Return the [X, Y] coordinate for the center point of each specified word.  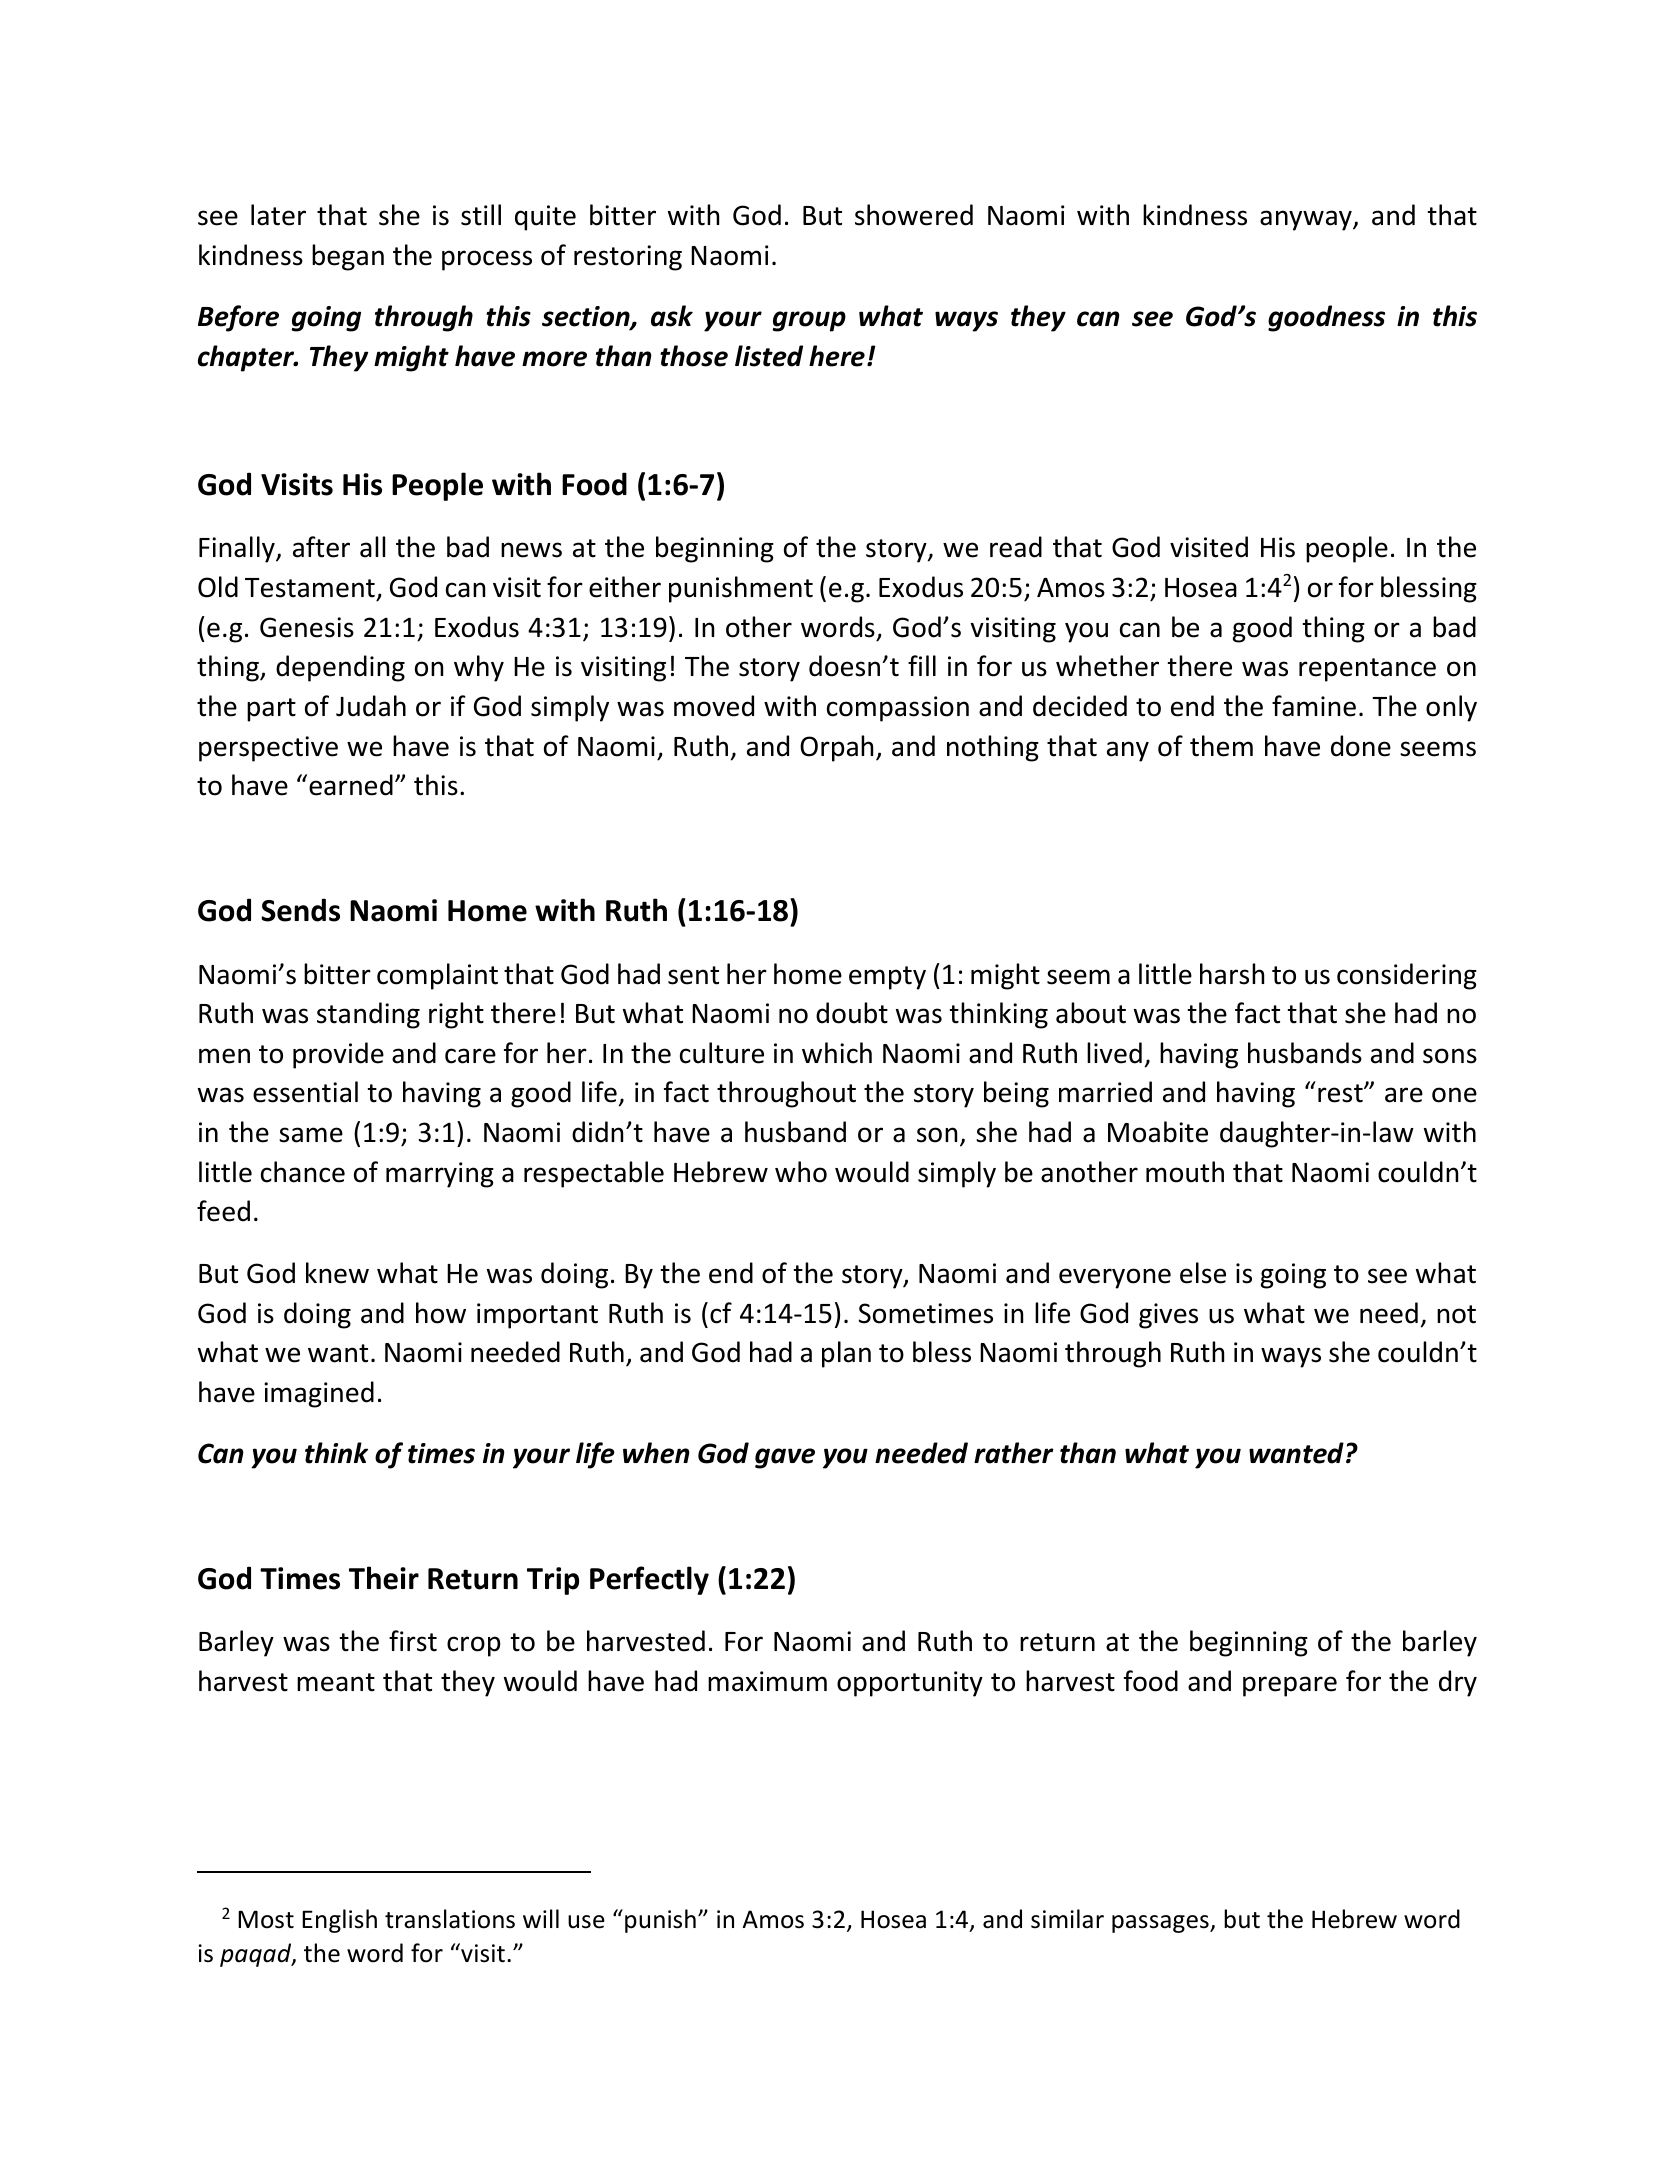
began [348, 257]
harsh [1232, 974]
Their [384, 1578]
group [809, 321]
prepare [1290, 1686]
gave [785, 1458]
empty [887, 978]
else [1203, 1273]
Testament [310, 588]
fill [922, 665]
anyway [1307, 220]
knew [337, 1273]
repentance [1367, 670]
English [339, 1921]
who [801, 1172]
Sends [300, 910]
